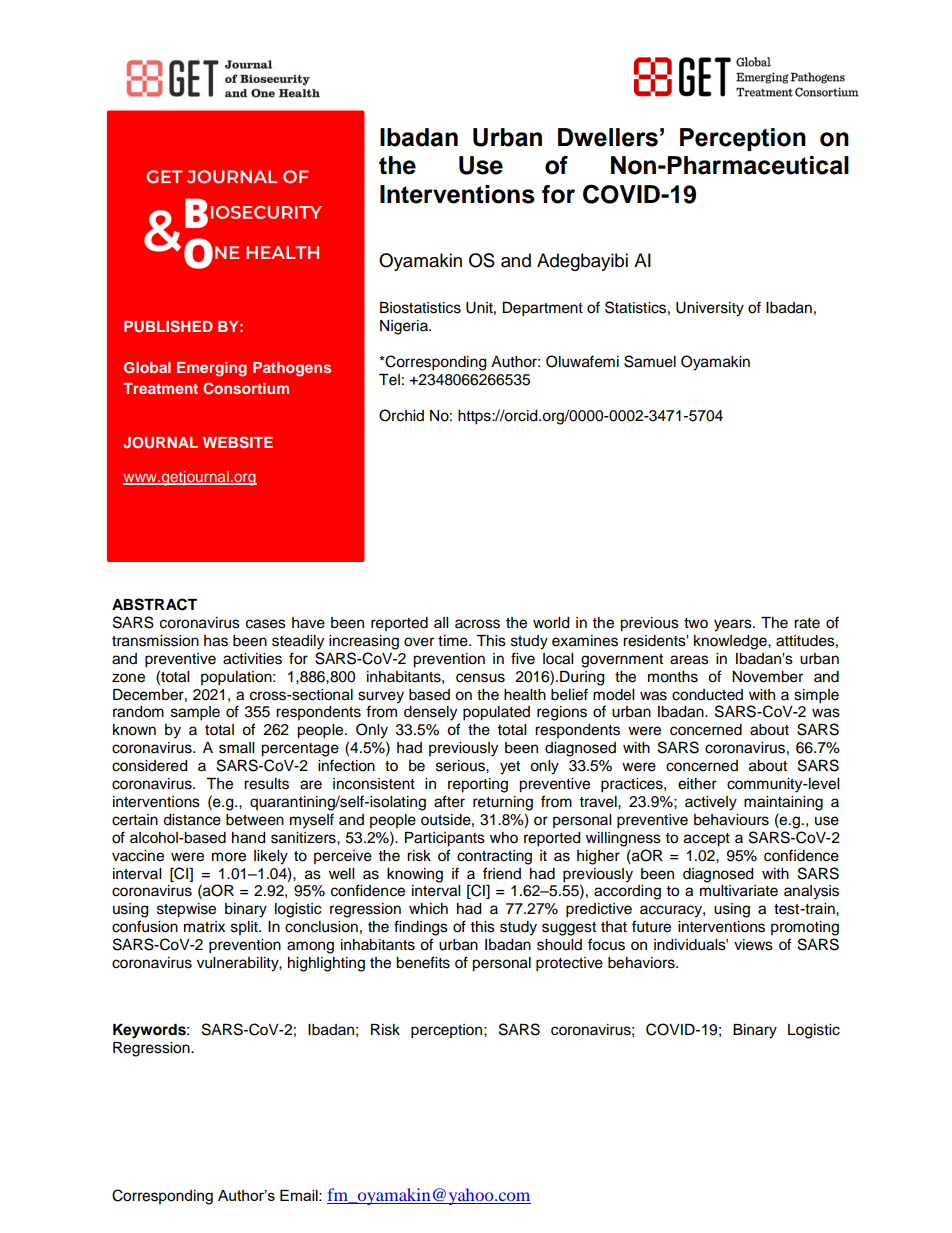 This image has width=952, height=1233. Describe the element at coordinates (300, 1195) in the image. I see `Email` at that location.
